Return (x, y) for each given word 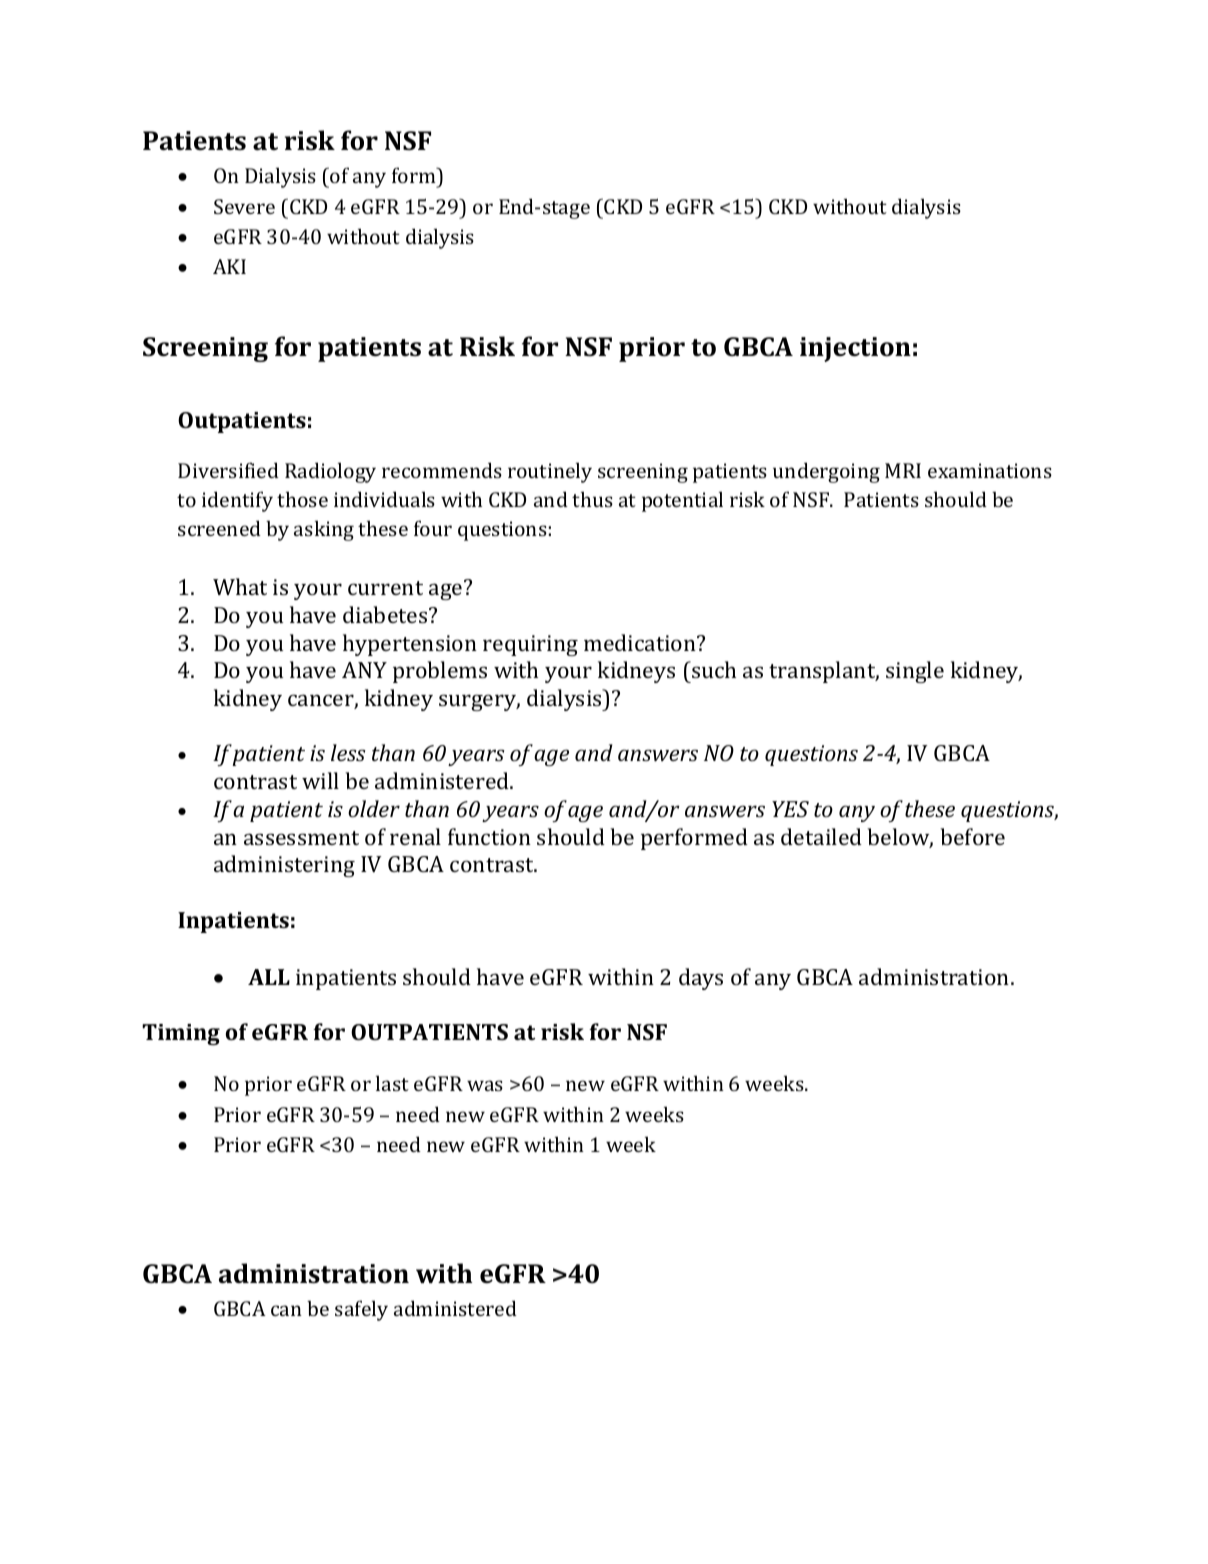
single (915, 672)
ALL (269, 977)
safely (361, 1310)
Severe (244, 206)
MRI (903, 470)
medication (641, 642)
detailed (821, 836)
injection (855, 349)
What (240, 586)
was (485, 1085)
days (701, 979)
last (392, 1083)
